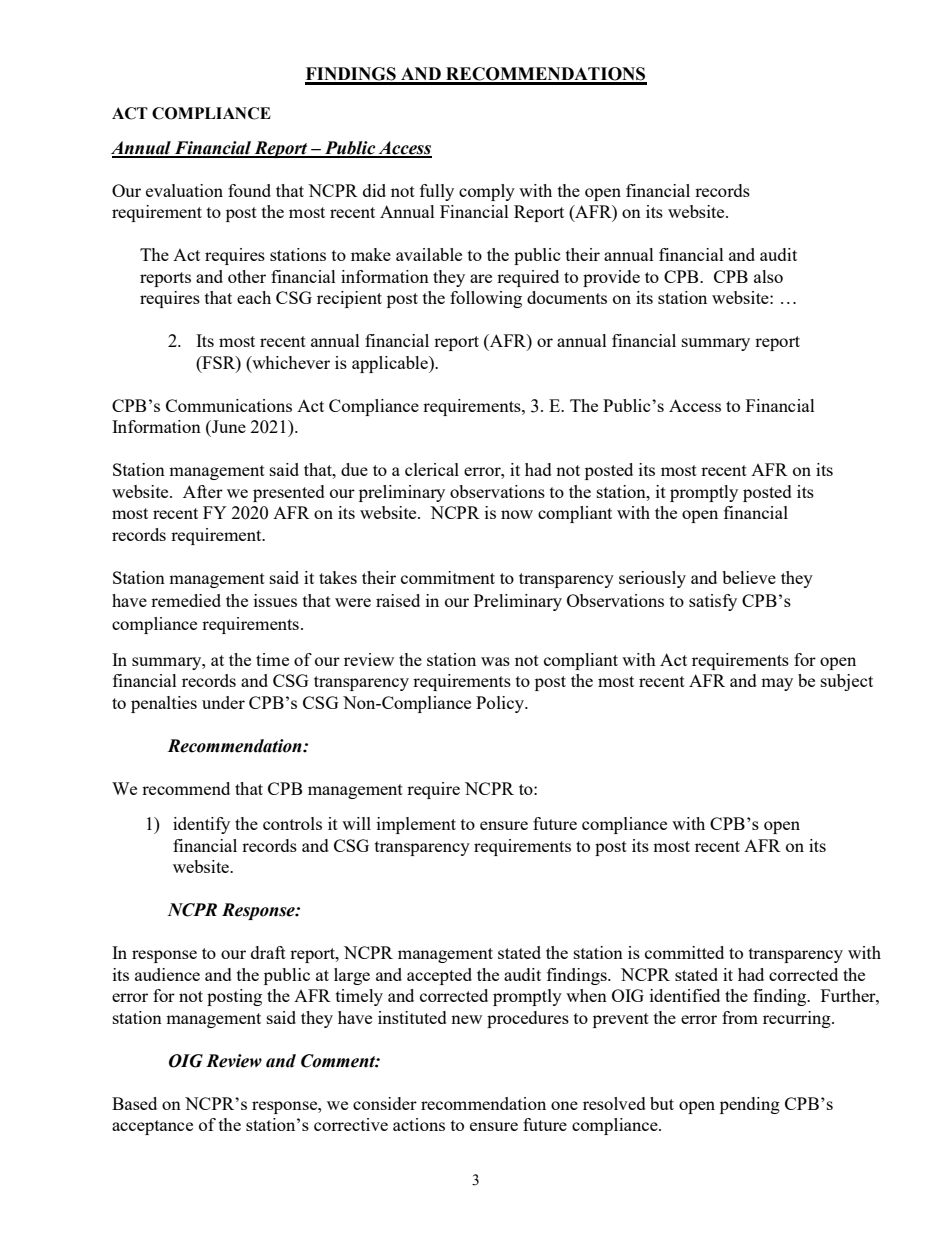 This image has height=1233, width=952. What do you see at coordinates (223, 702) in the image?
I see `under` at bounding box center [223, 702].
